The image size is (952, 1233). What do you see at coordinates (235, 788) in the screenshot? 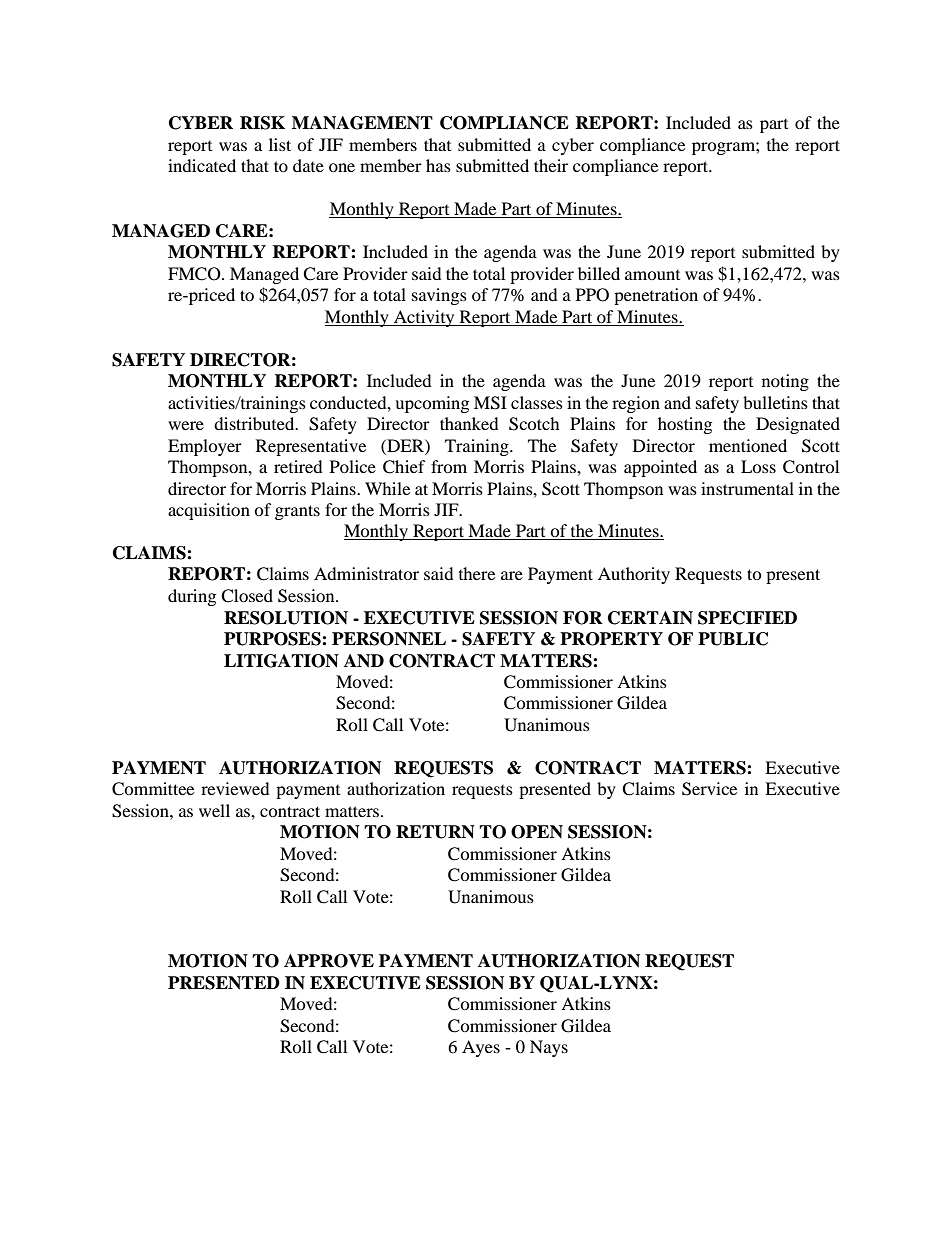
I see `reviewed` at bounding box center [235, 788].
